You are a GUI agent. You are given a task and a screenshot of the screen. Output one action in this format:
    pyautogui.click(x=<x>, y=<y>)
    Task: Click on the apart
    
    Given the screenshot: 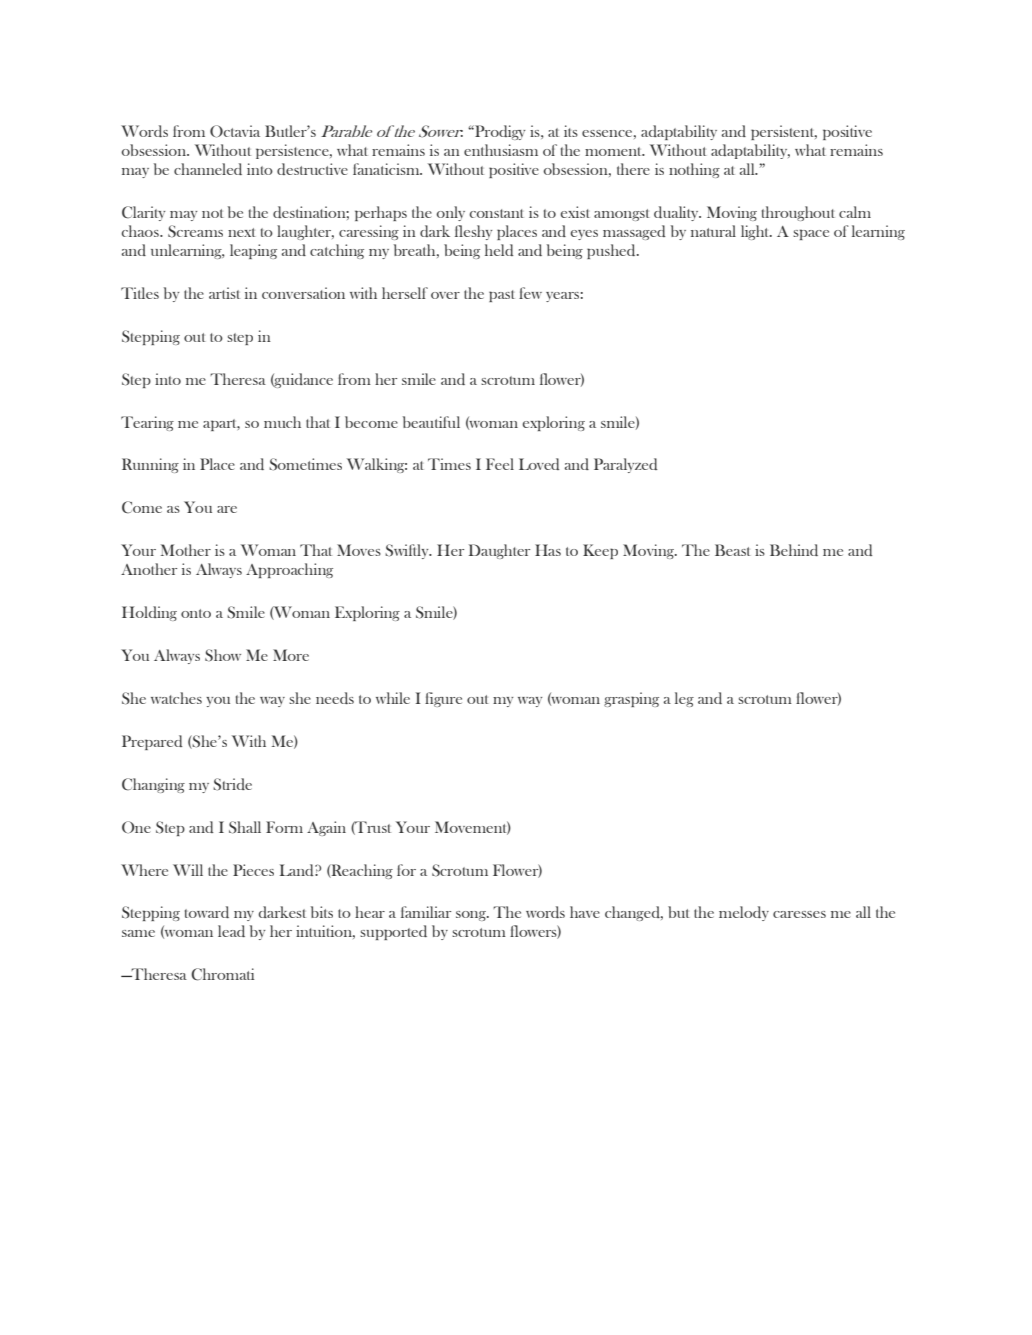 What is the action you would take?
    pyautogui.click(x=221, y=425)
